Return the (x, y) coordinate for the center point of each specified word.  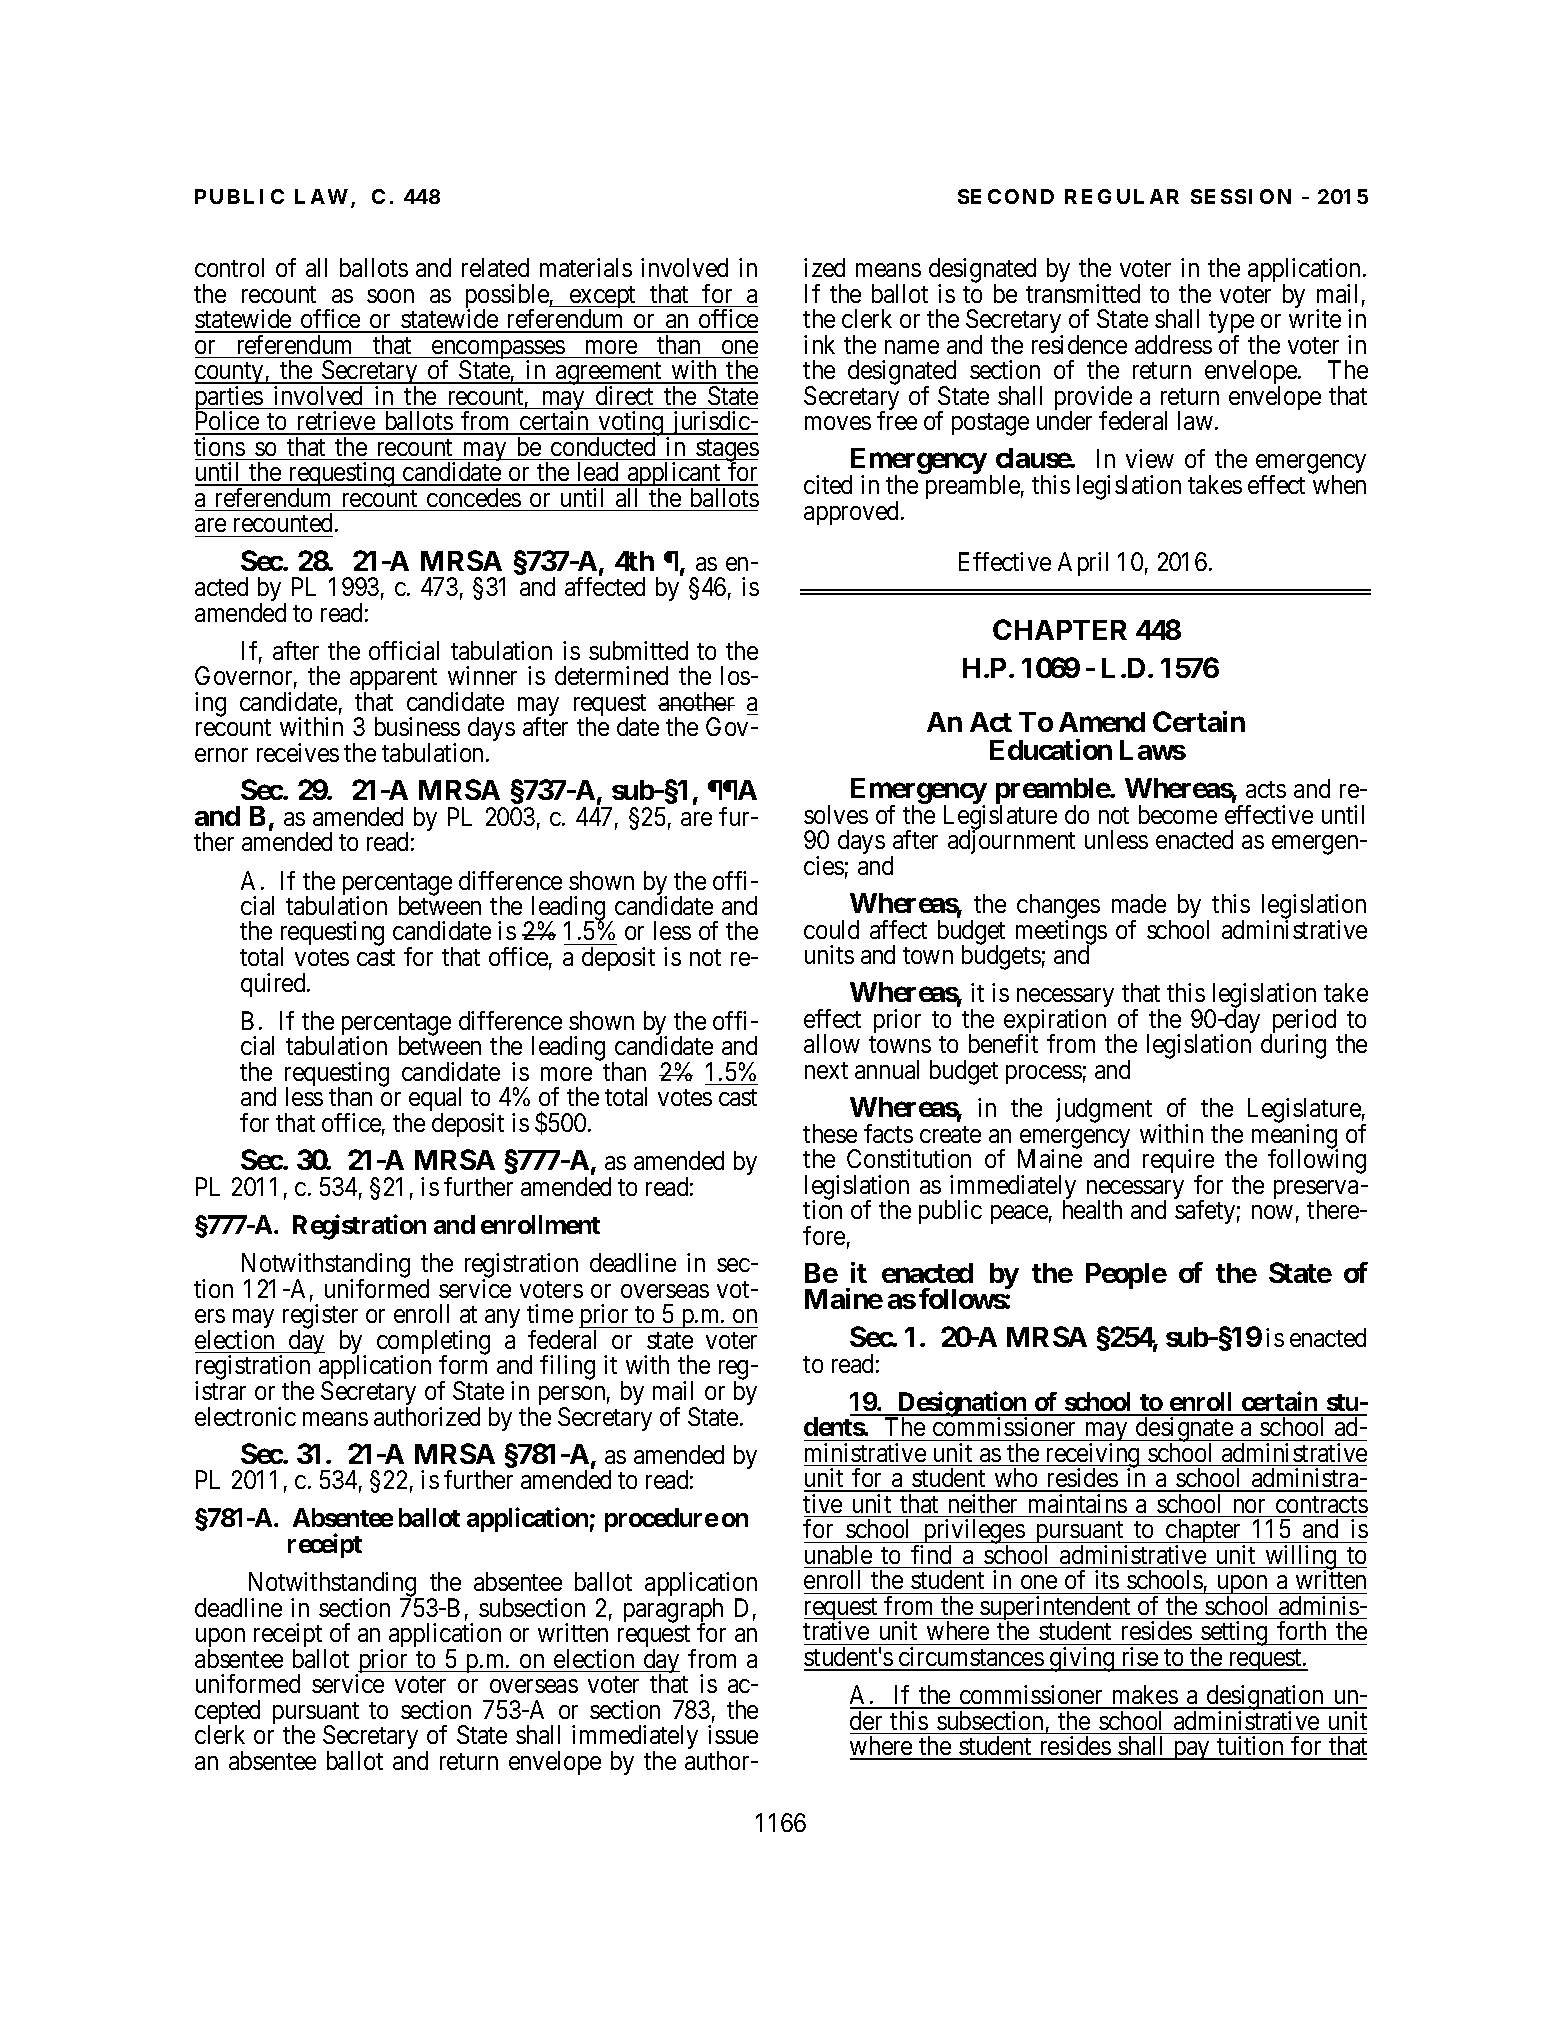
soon (390, 296)
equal (435, 1101)
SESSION (1241, 196)
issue (733, 1734)
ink (819, 344)
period (1303, 1022)
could (831, 929)
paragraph (673, 1611)
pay (1191, 1750)
